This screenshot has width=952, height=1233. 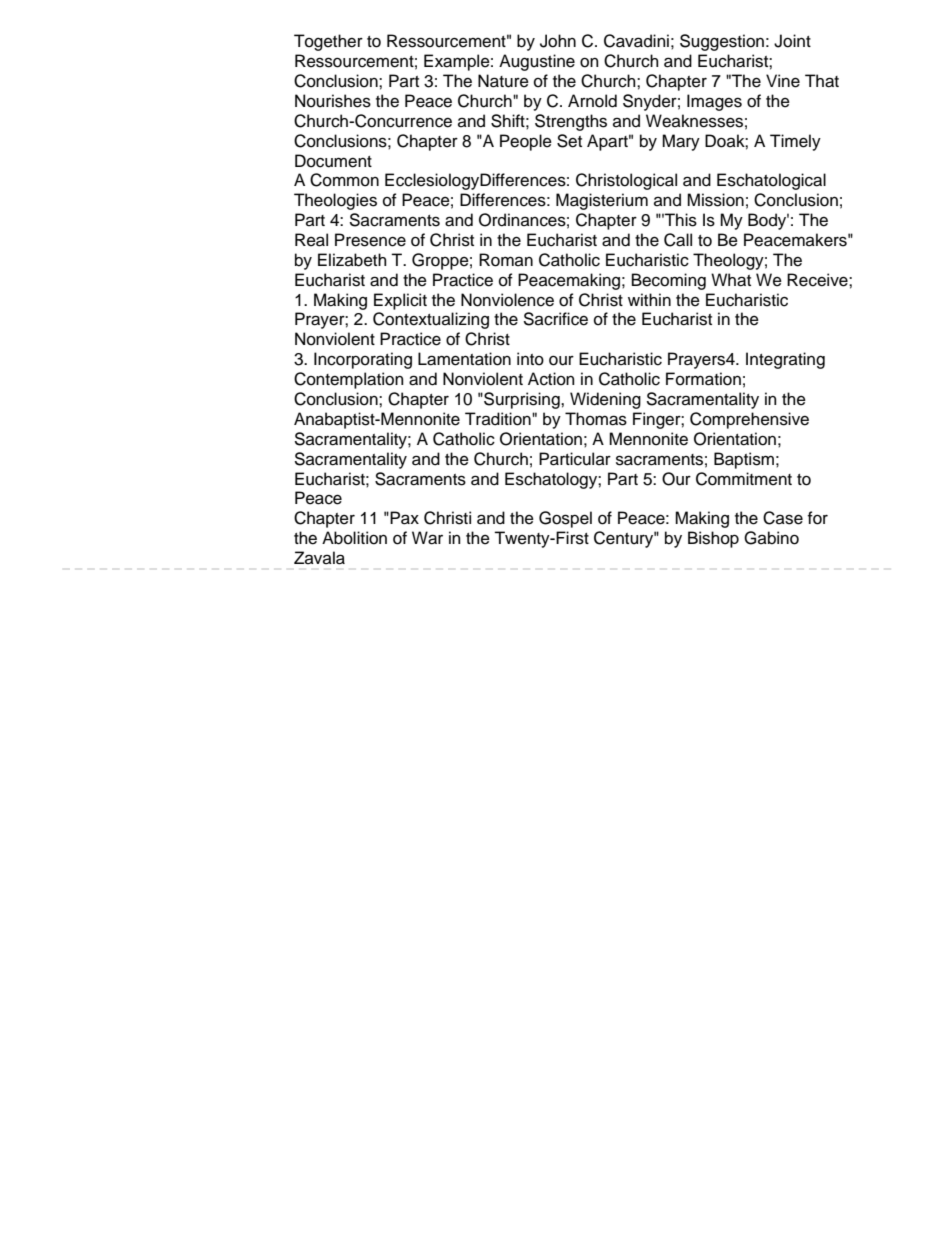 I want to click on Common, so click(x=344, y=180).
